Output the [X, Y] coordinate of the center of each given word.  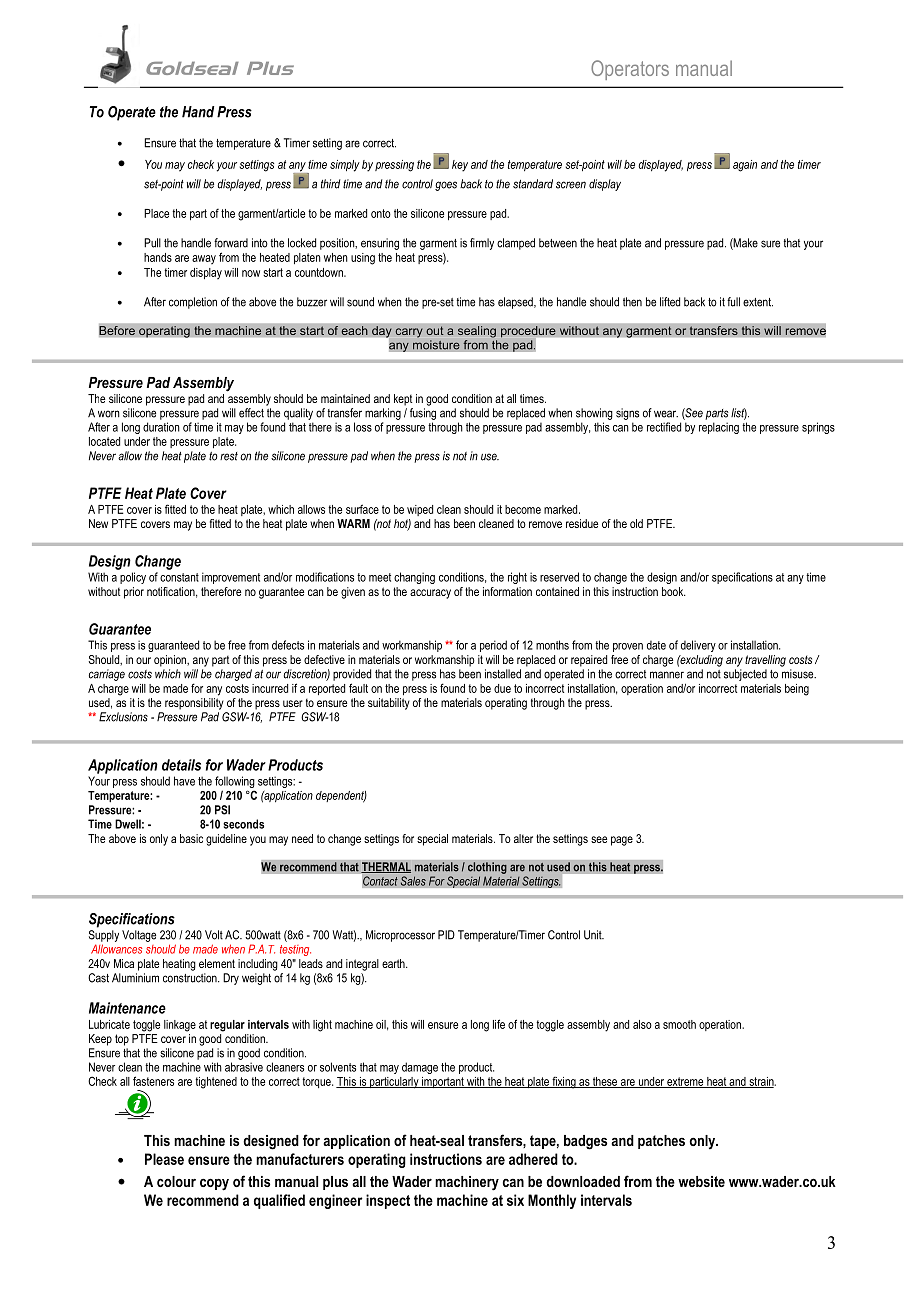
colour [176, 1181]
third [330, 184]
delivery [698, 646]
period [493, 646]
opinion [171, 661]
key [460, 166]
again [745, 166]
